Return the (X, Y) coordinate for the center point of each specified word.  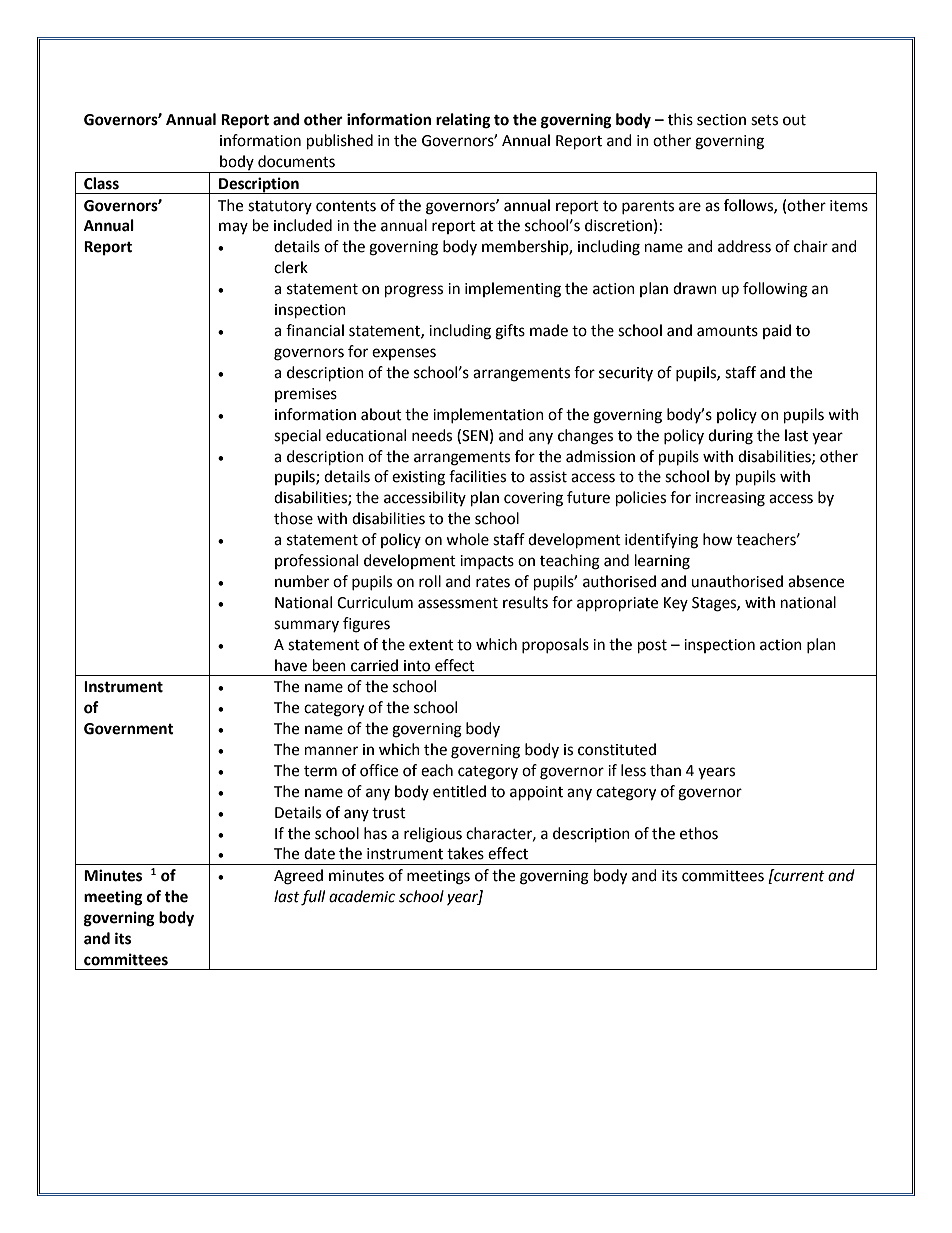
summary (306, 626)
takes (465, 853)
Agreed (298, 877)
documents (296, 161)
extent (431, 645)
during (730, 437)
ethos (699, 833)
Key (676, 604)
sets (764, 120)
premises (306, 395)
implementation (488, 415)
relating (463, 121)
